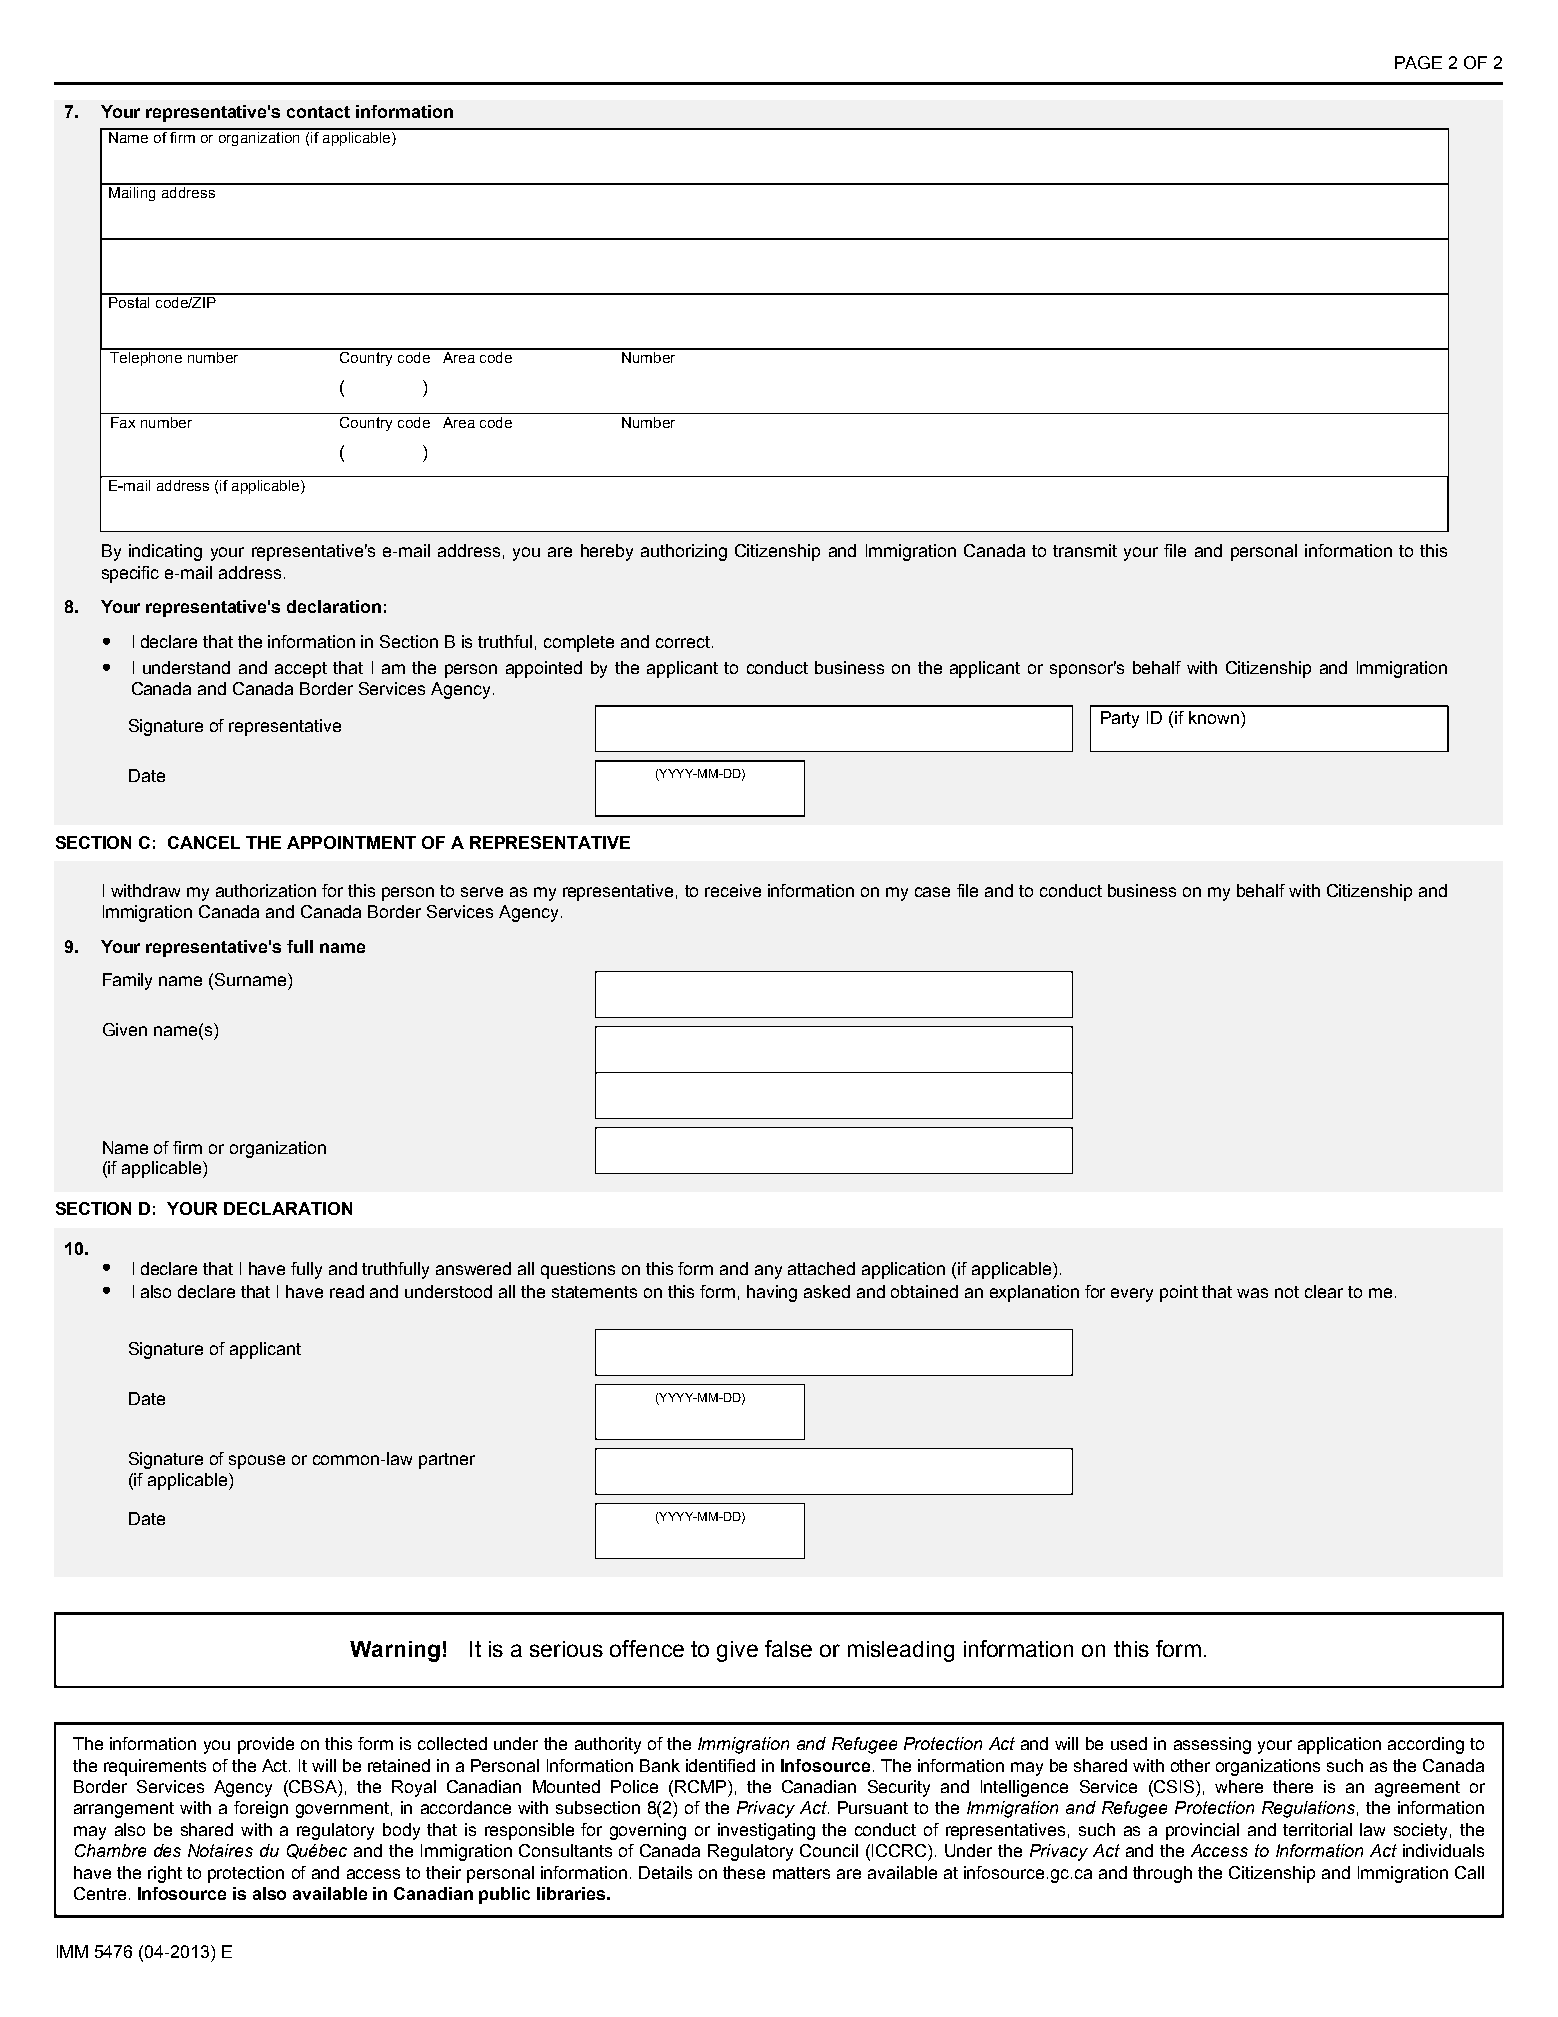 Image resolution: width=1558 pixels, height=2017 pixels. What do you see at coordinates (684, 552) in the screenshot?
I see `authorizing` at bounding box center [684, 552].
